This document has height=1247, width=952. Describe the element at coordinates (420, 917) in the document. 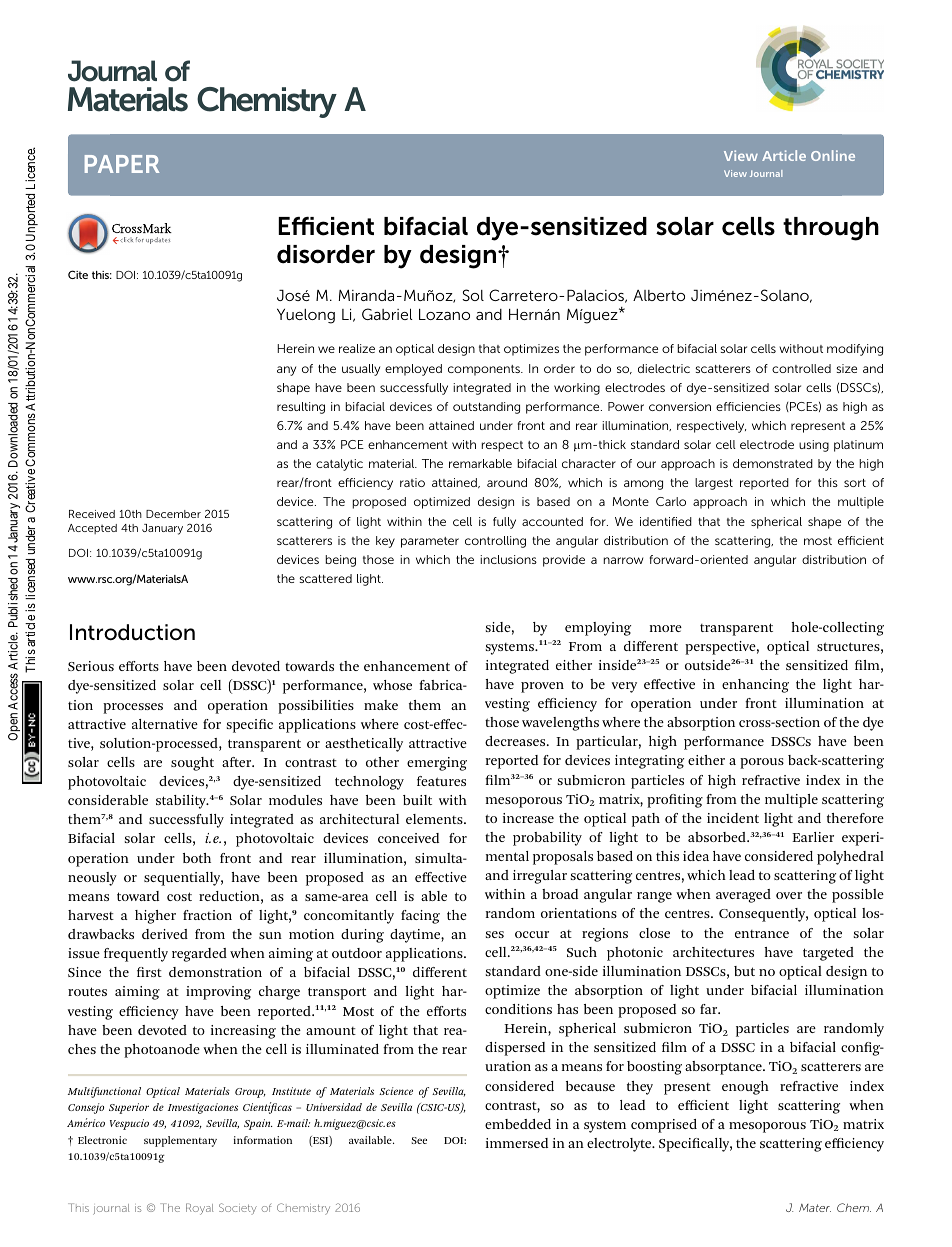

I see `facing` at that location.
